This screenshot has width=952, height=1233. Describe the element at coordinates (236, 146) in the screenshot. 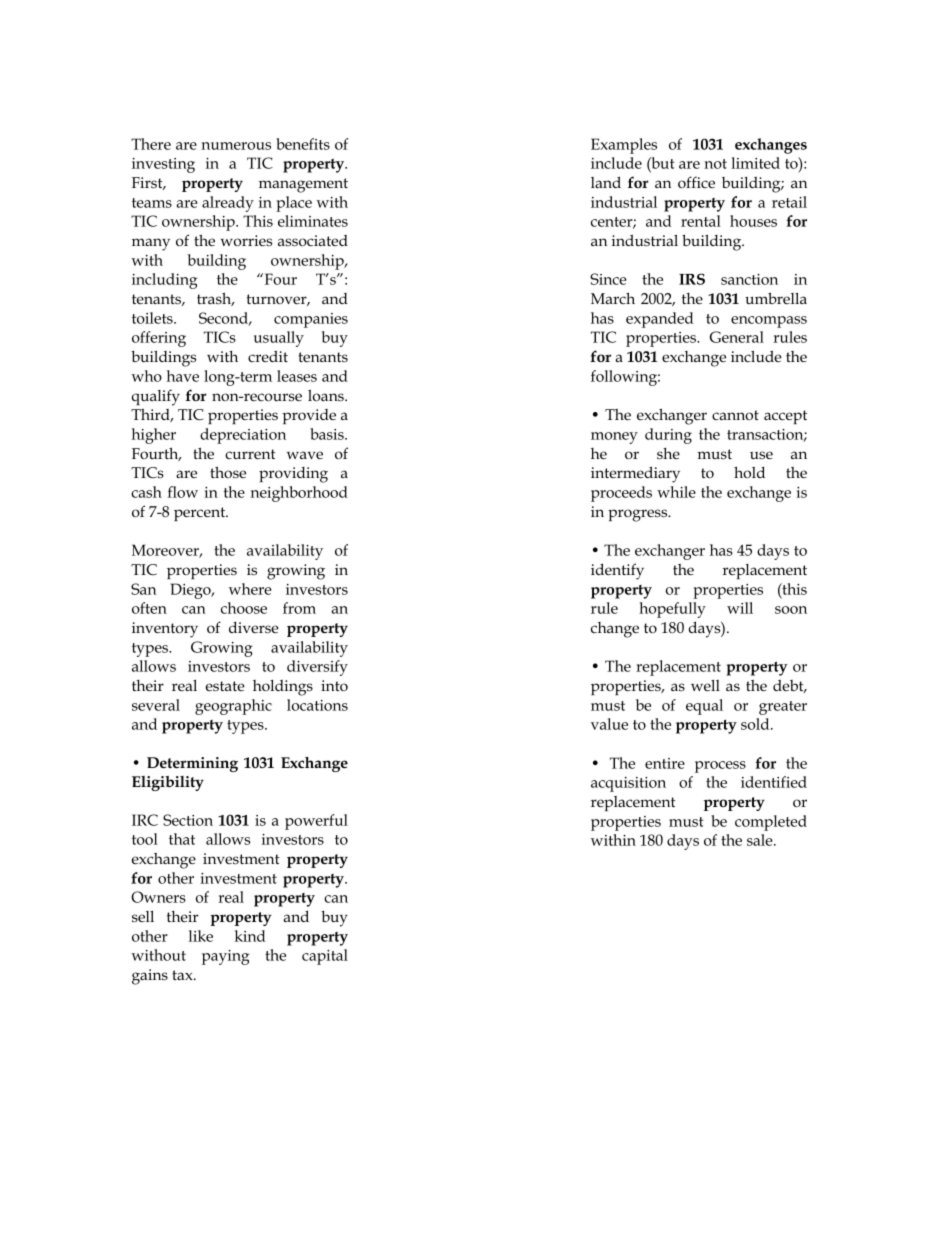

I see `numerous` at that location.
